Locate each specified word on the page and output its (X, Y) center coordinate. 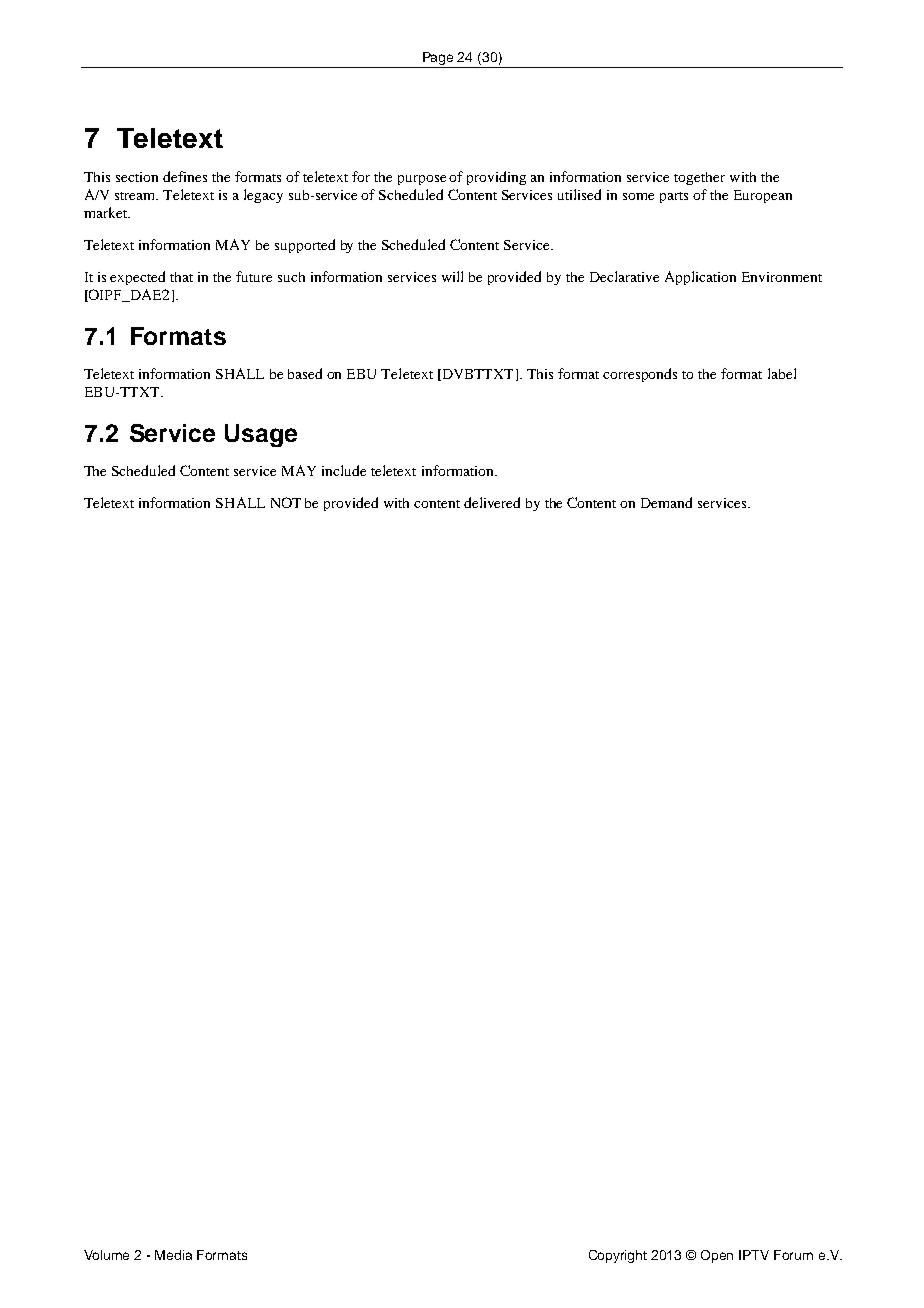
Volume (106, 1255)
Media (173, 1255)
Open (717, 1256)
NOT (286, 502)
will (452, 276)
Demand (666, 502)
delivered (492, 502)
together (699, 178)
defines (185, 176)
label (782, 373)
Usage (261, 435)
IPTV (754, 1255)
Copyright (618, 1256)
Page (438, 60)
